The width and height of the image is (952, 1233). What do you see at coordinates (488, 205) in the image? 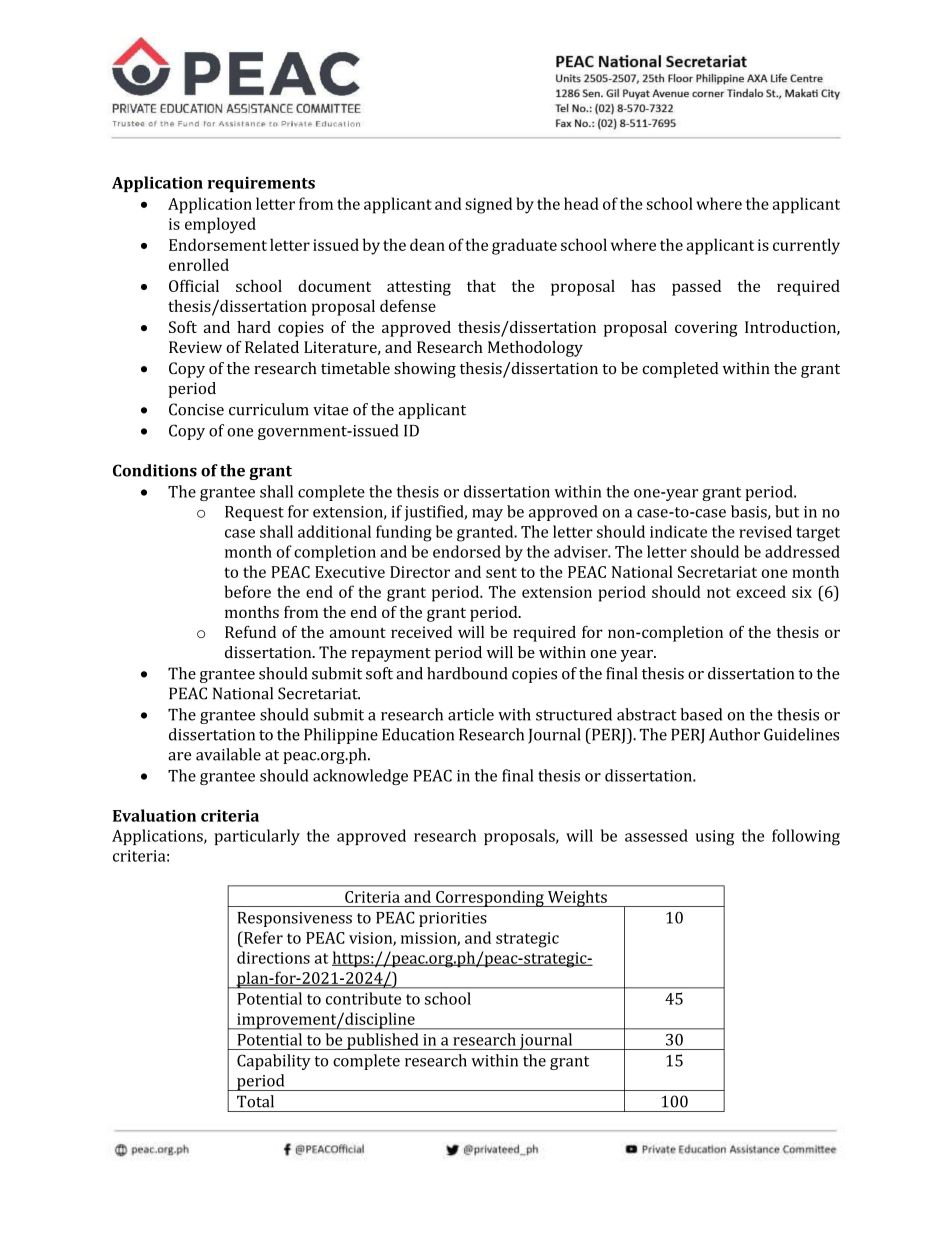
I see `signed` at bounding box center [488, 205].
